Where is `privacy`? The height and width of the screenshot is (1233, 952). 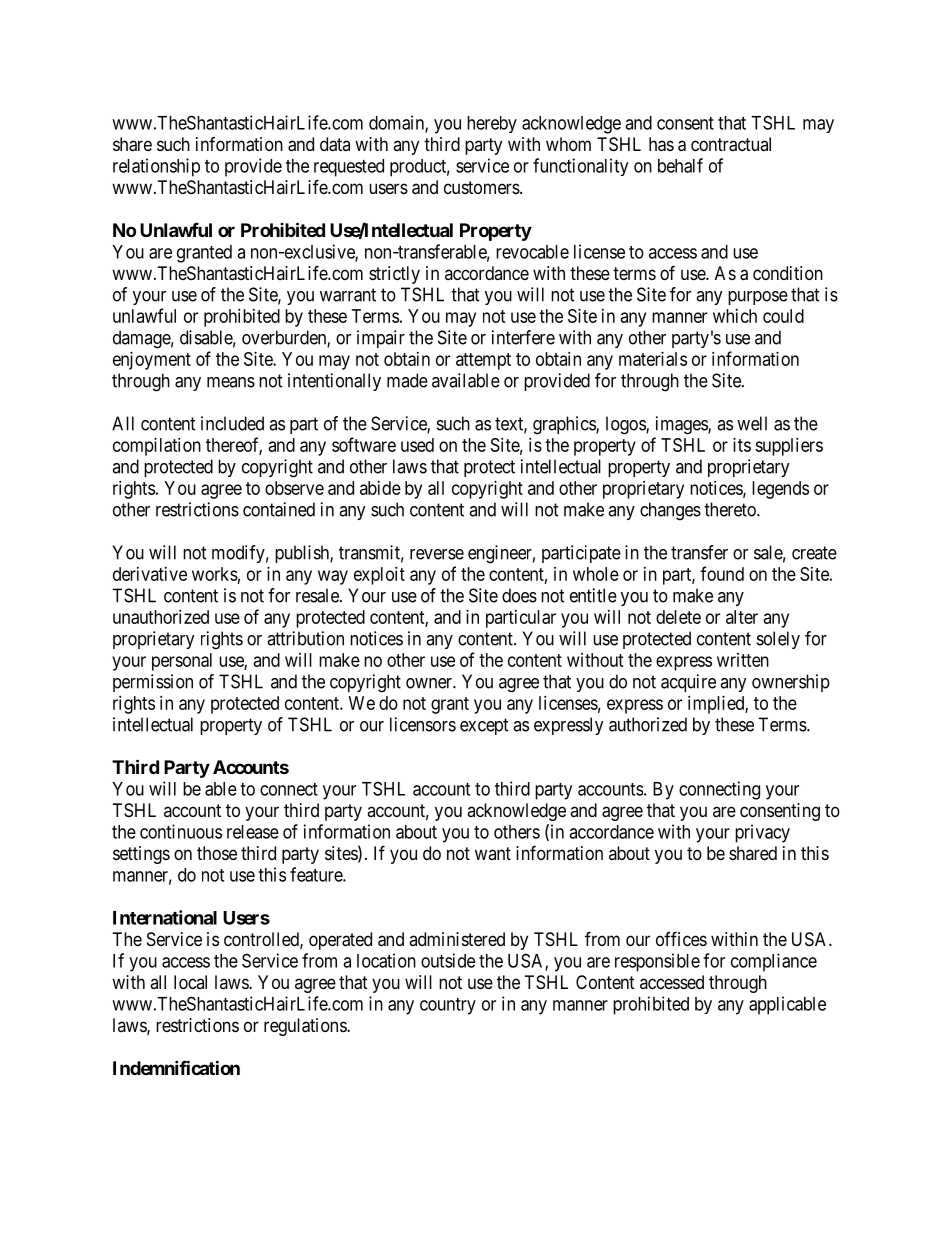 privacy is located at coordinates (762, 833).
